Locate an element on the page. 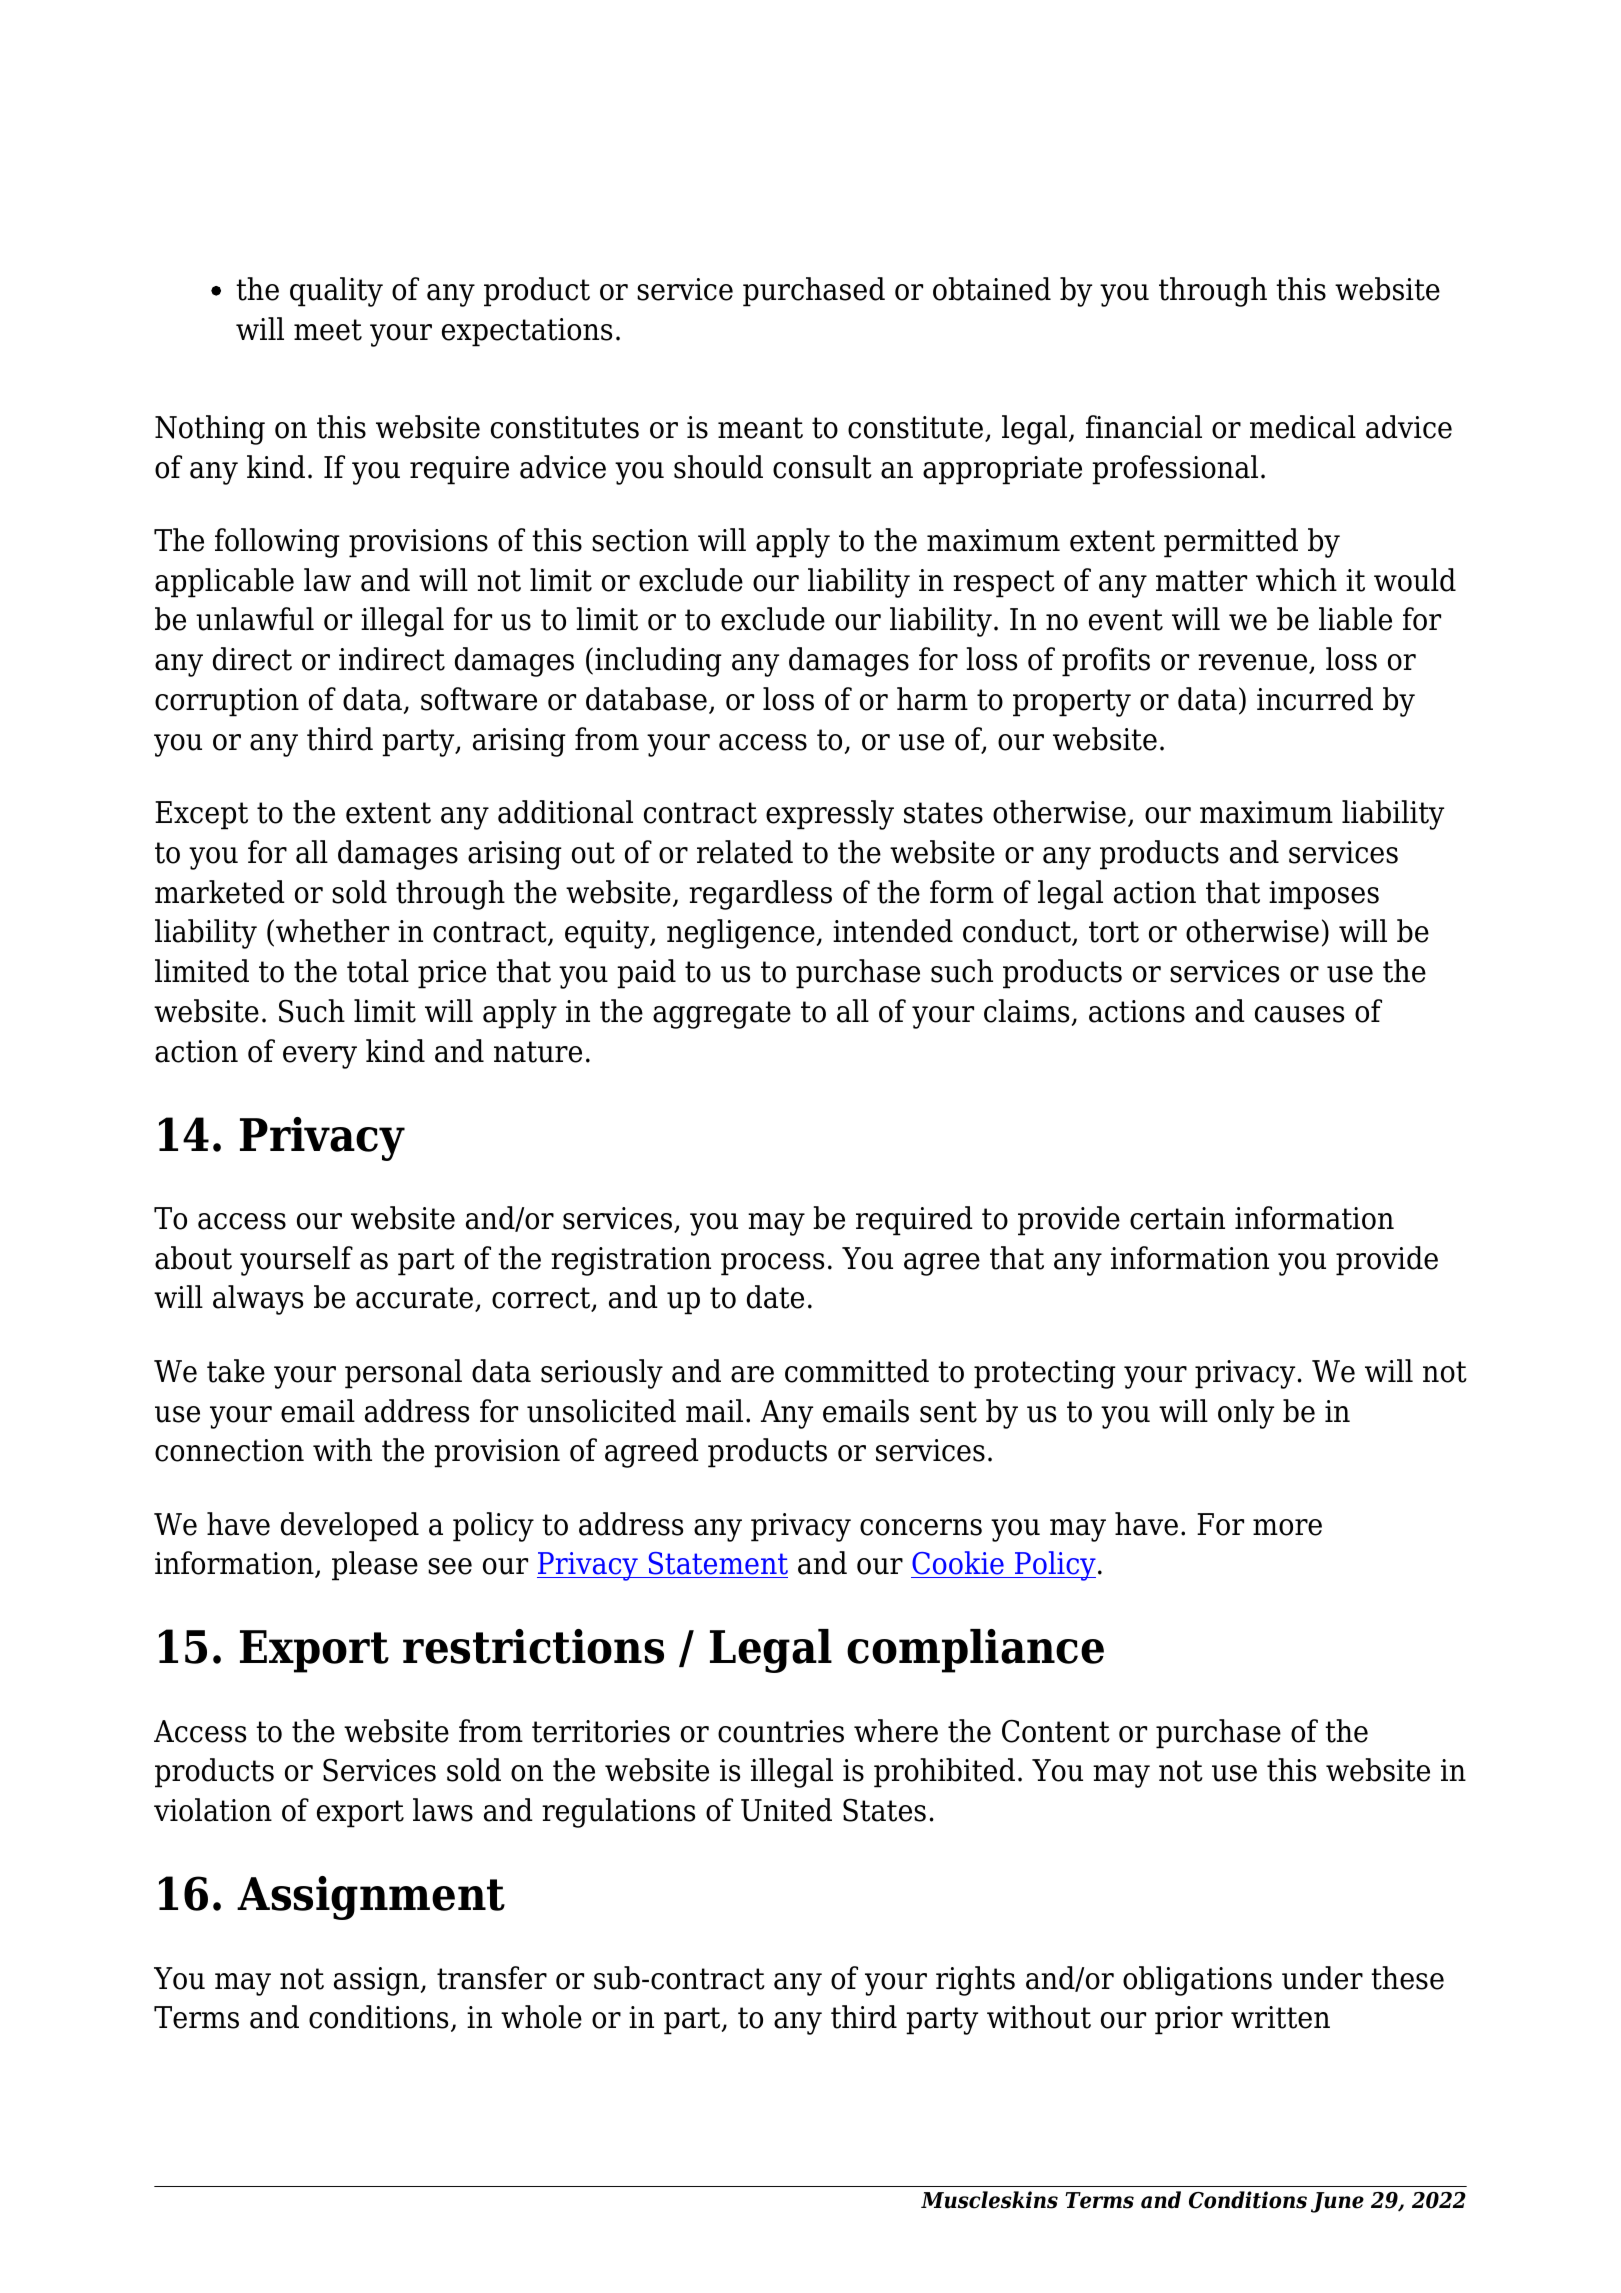  developed is located at coordinates (350, 1527).
